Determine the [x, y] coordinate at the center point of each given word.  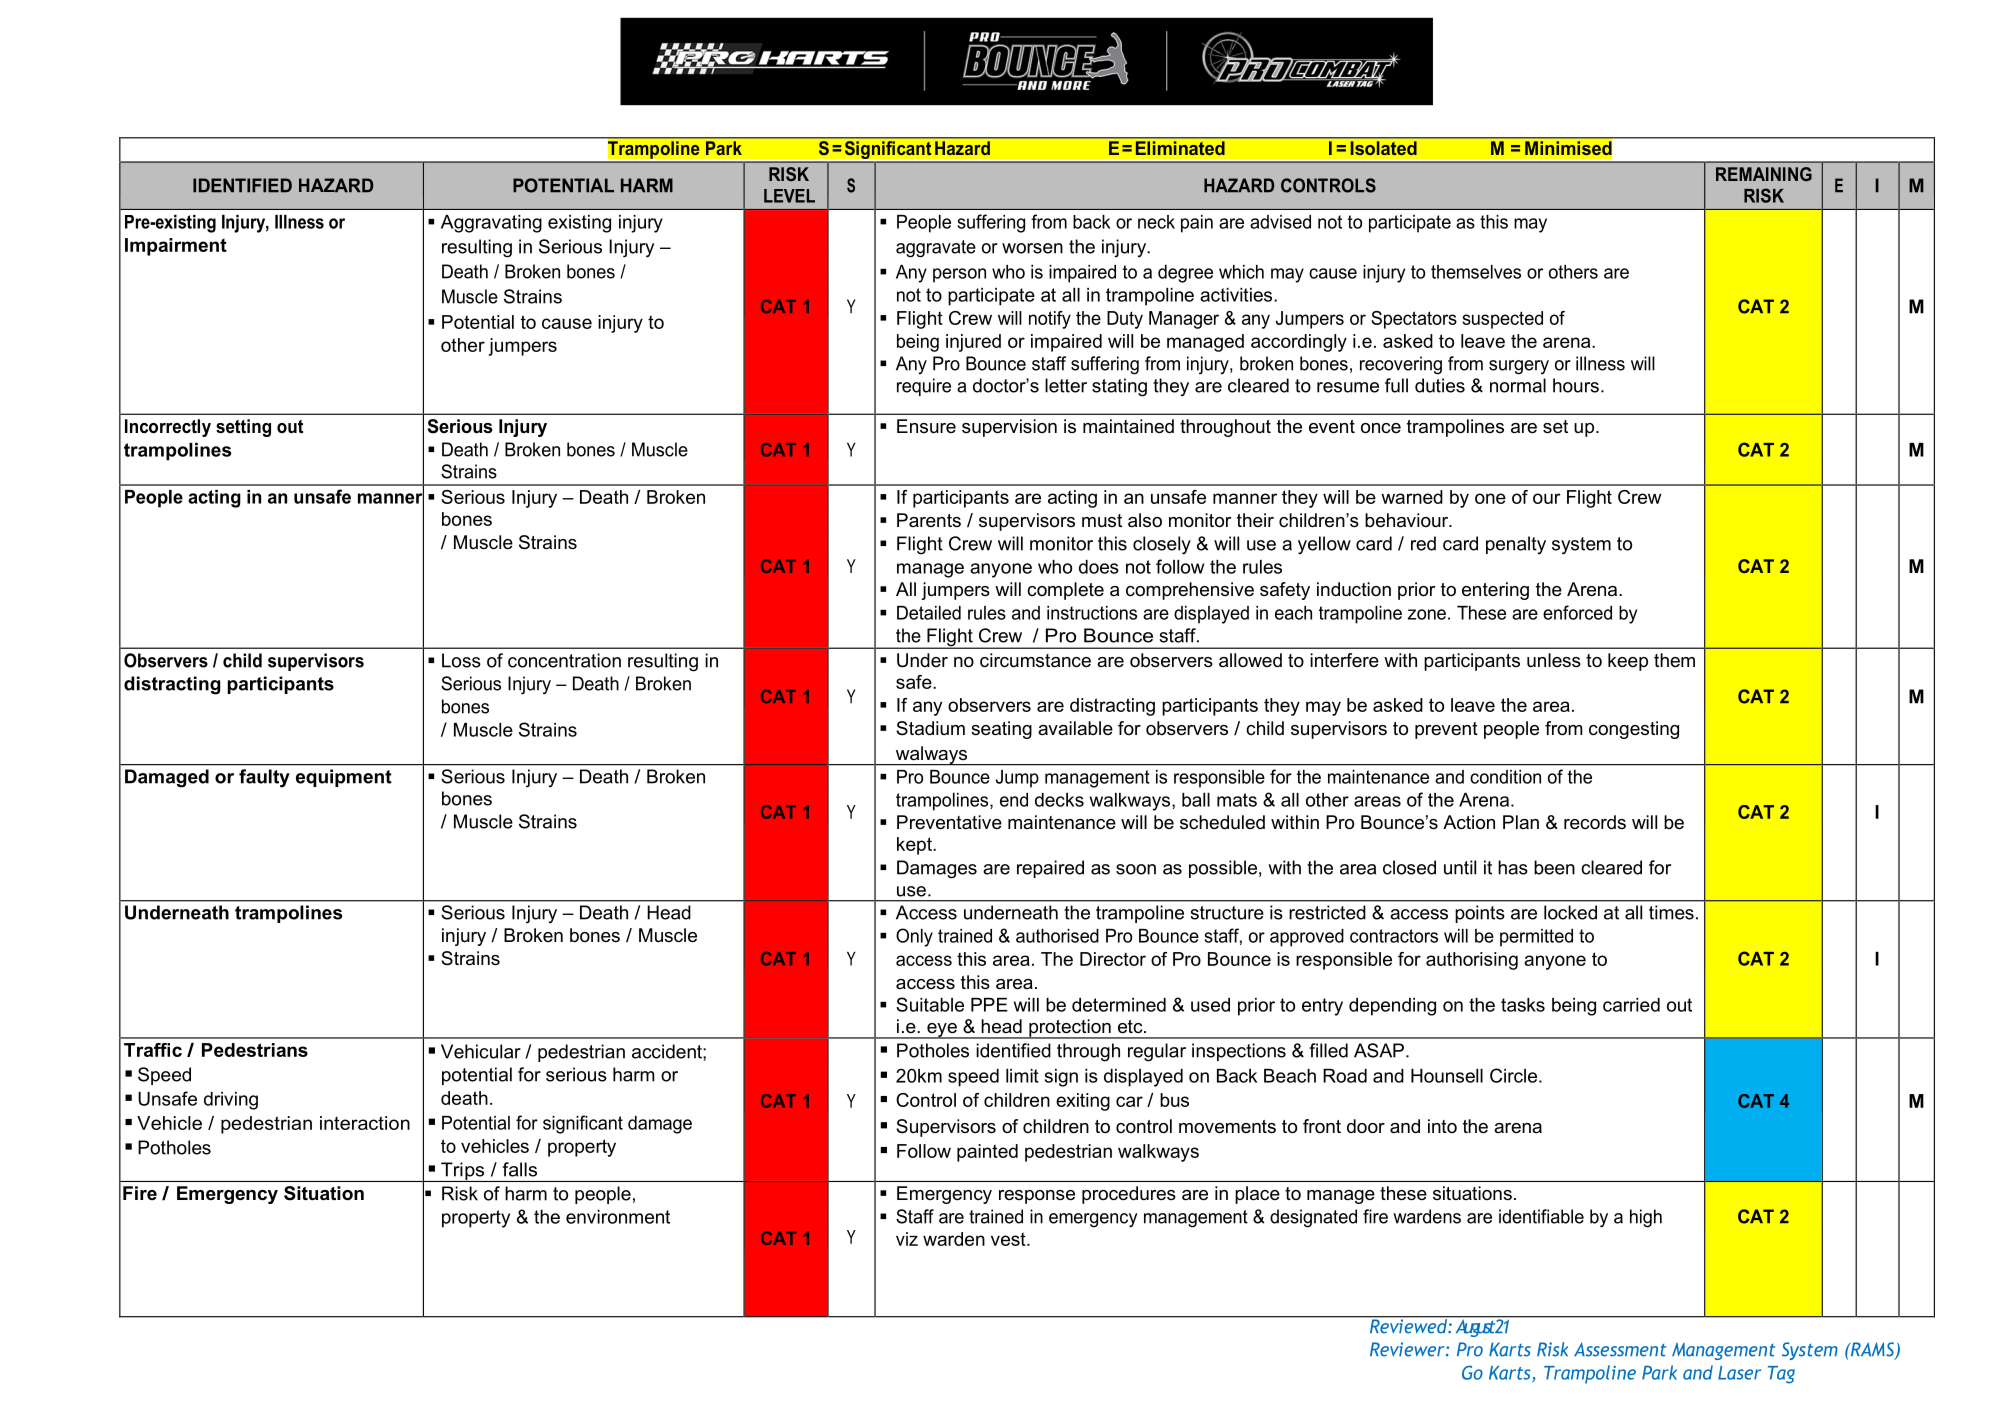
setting [243, 428]
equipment [344, 778]
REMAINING [1764, 174]
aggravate [936, 249]
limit [1022, 1076]
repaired [1050, 869]
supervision [1009, 428]
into [1442, 1126]
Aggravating [491, 224]
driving [231, 1101]
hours [1576, 385]
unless [1554, 660]
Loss [461, 660]
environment [618, 1217]
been [1554, 867]
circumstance [1035, 660]
